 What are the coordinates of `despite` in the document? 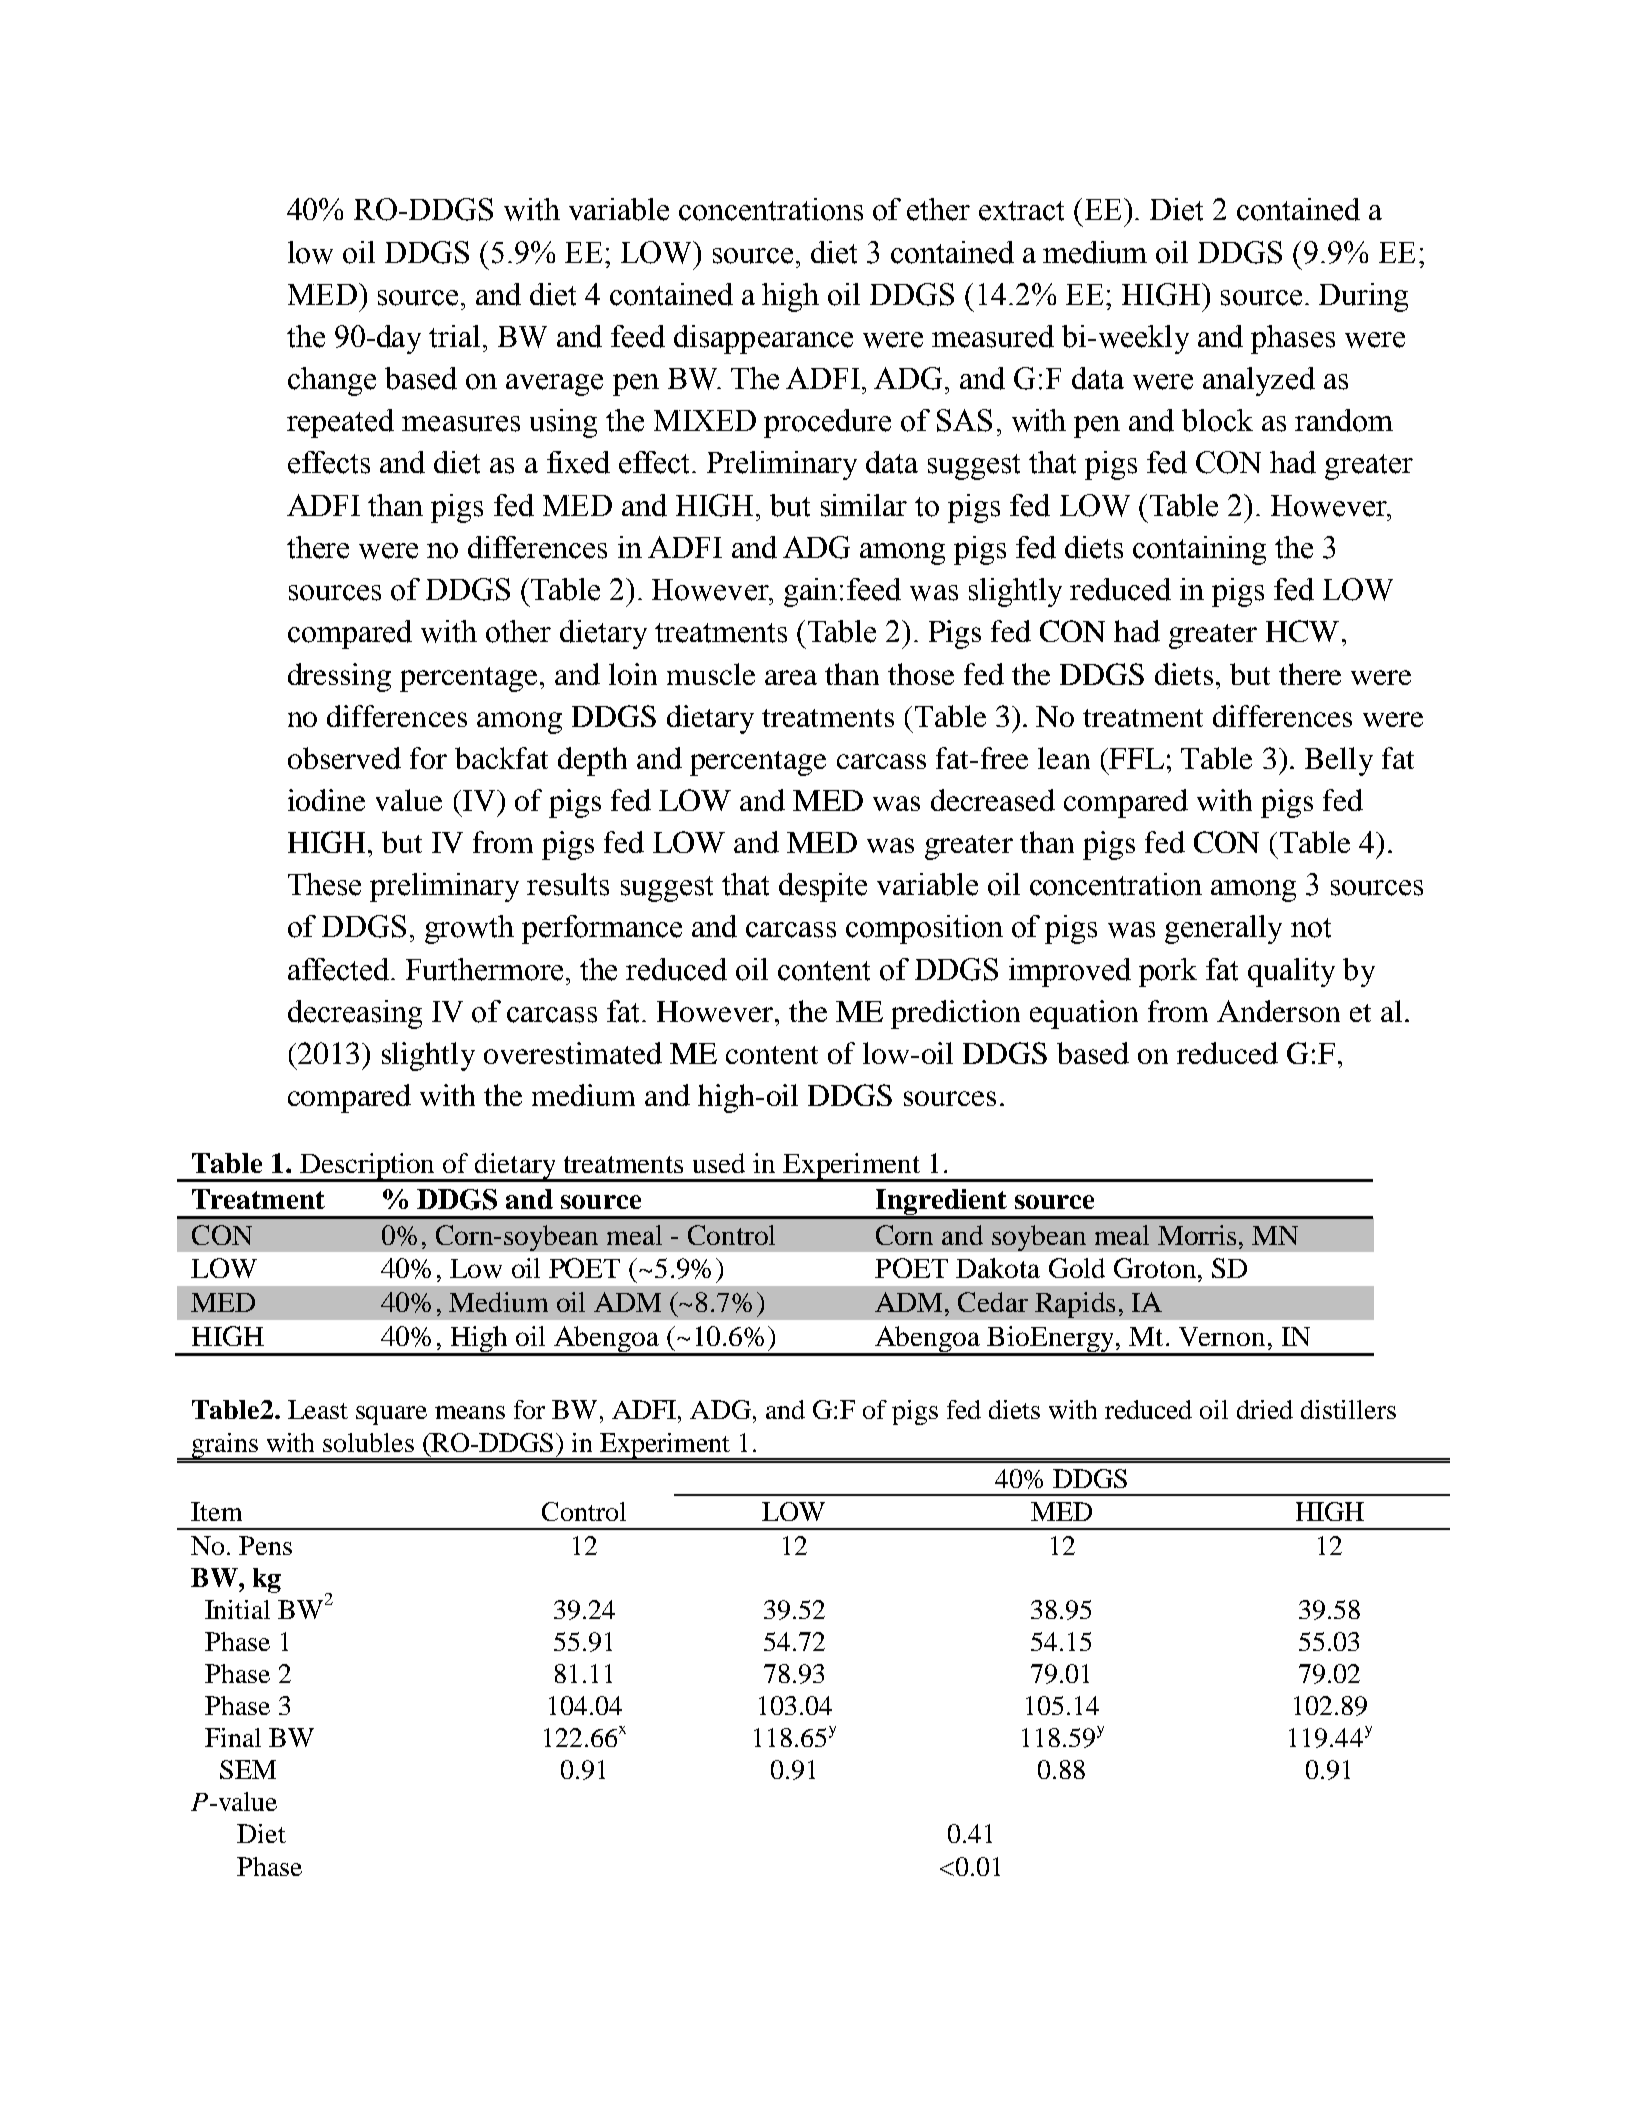 It's located at (823, 887).
